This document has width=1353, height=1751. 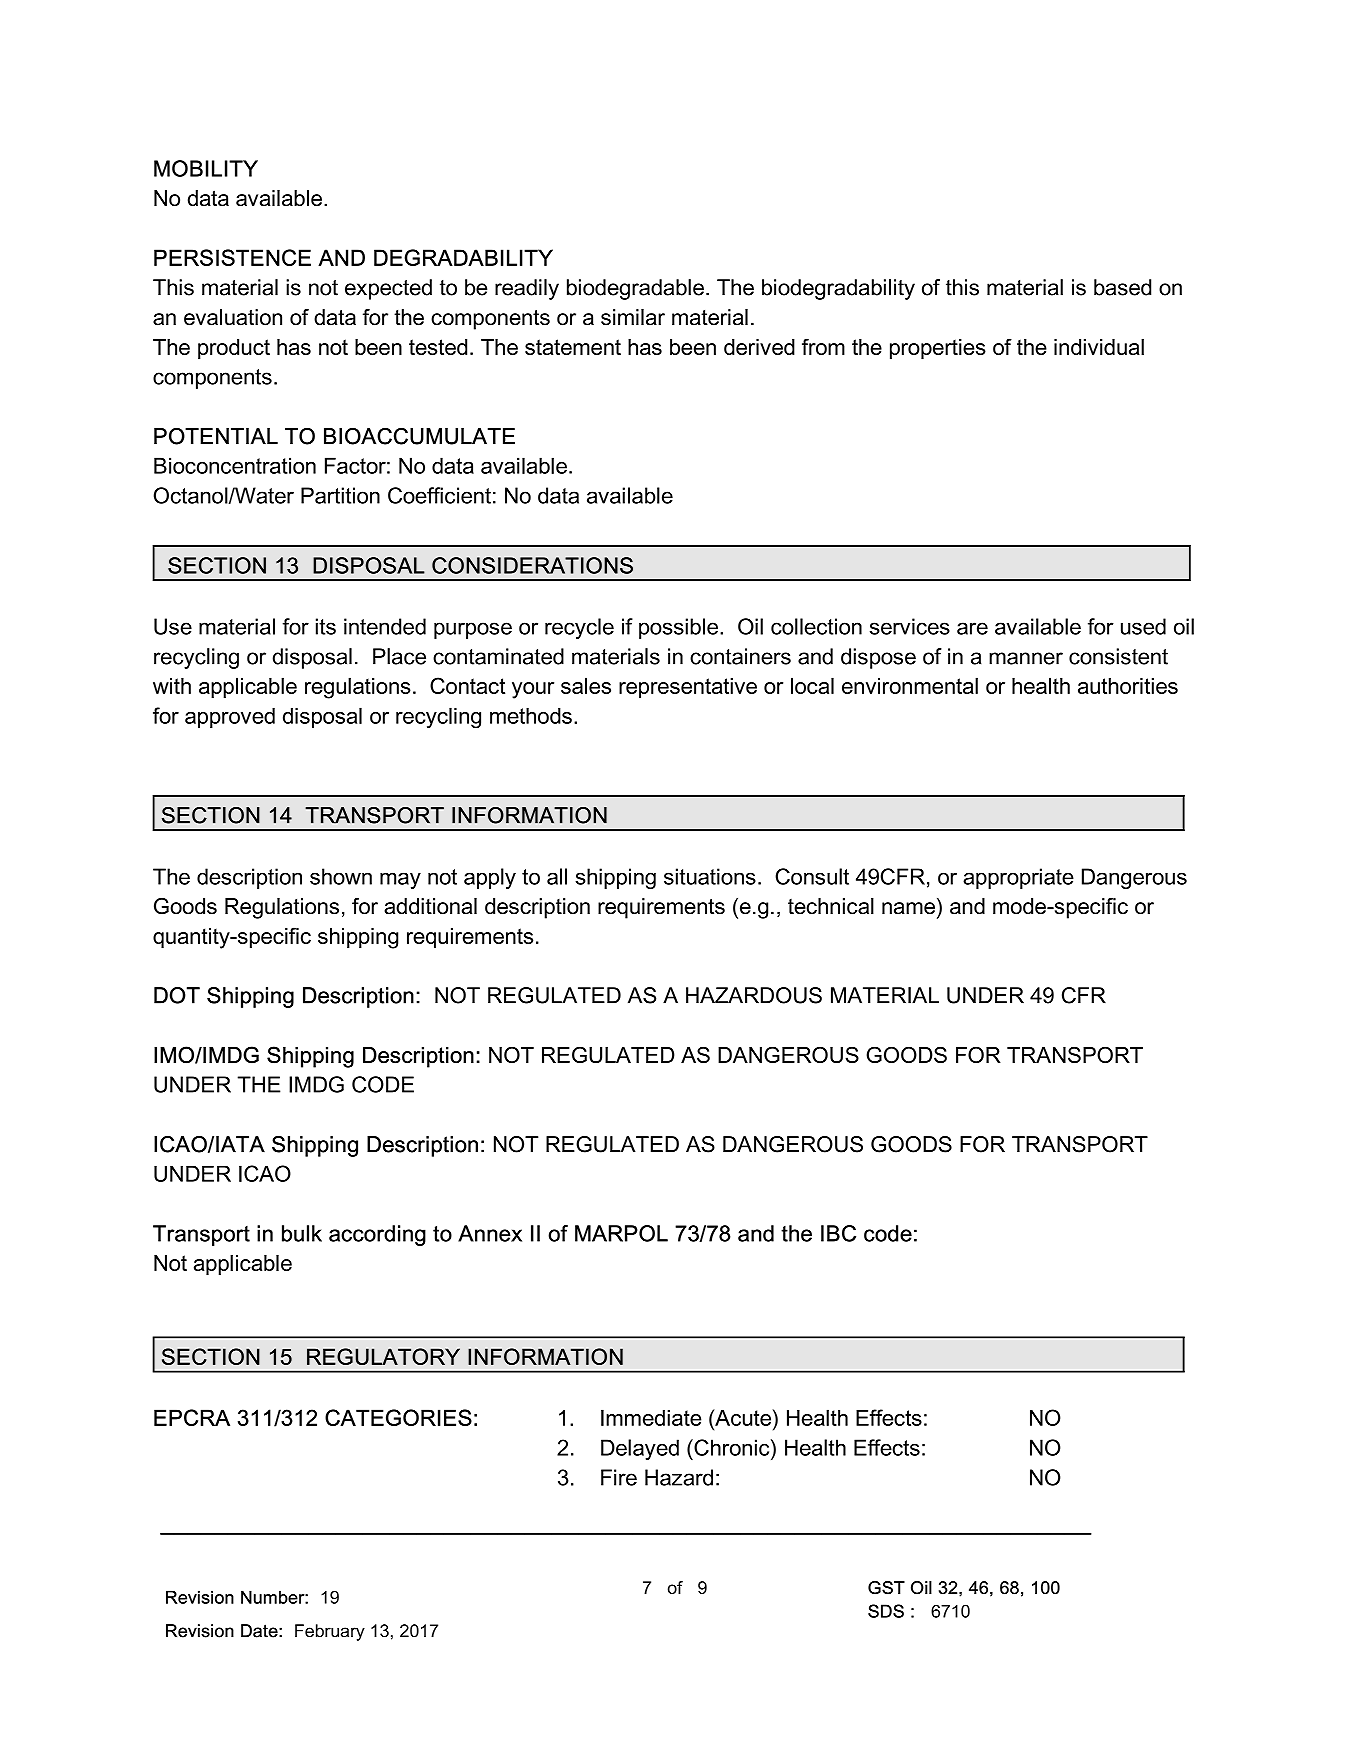 I want to click on based, so click(x=1122, y=287).
